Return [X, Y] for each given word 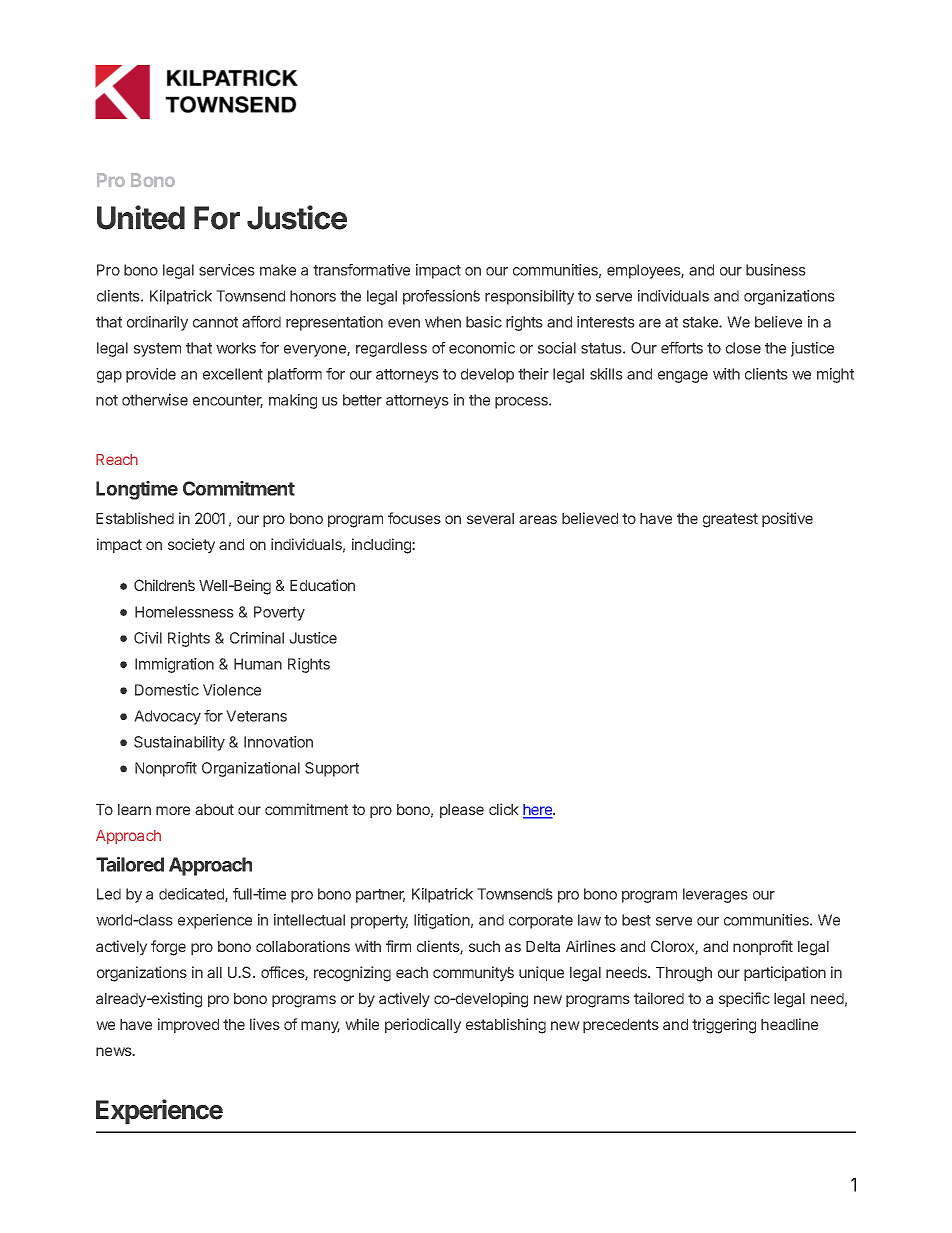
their [533, 374]
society [191, 545]
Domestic [167, 690]
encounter [228, 401]
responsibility [529, 297]
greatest [730, 520]
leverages [715, 895]
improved [188, 1025]
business [776, 270]
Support [332, 769]
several [490, 518]
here [538, 811]
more [173, 810]
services [227, 270]
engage [683, 377]
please [462, 811]
